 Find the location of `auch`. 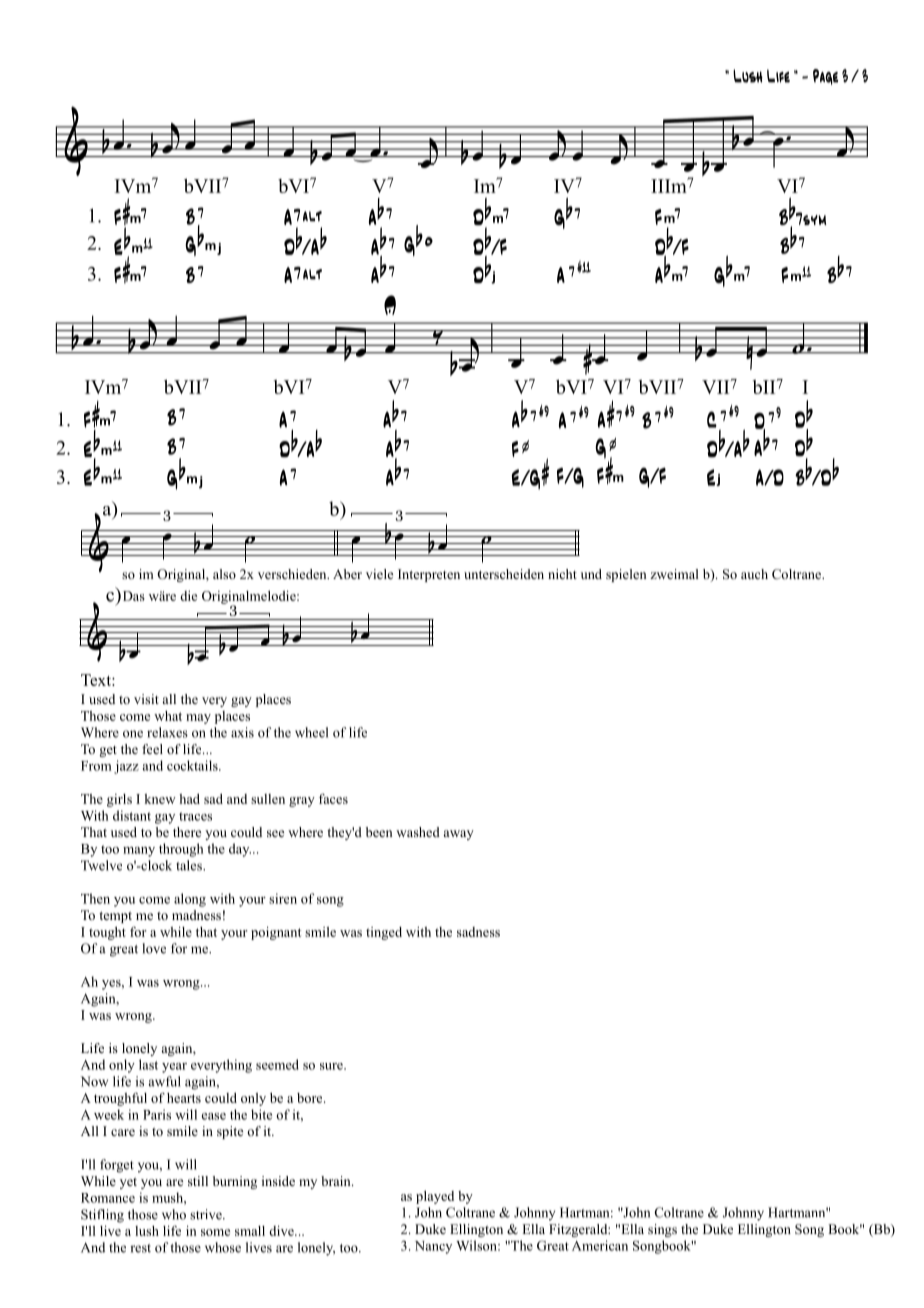

auch is located at coordinates (754, 574).
